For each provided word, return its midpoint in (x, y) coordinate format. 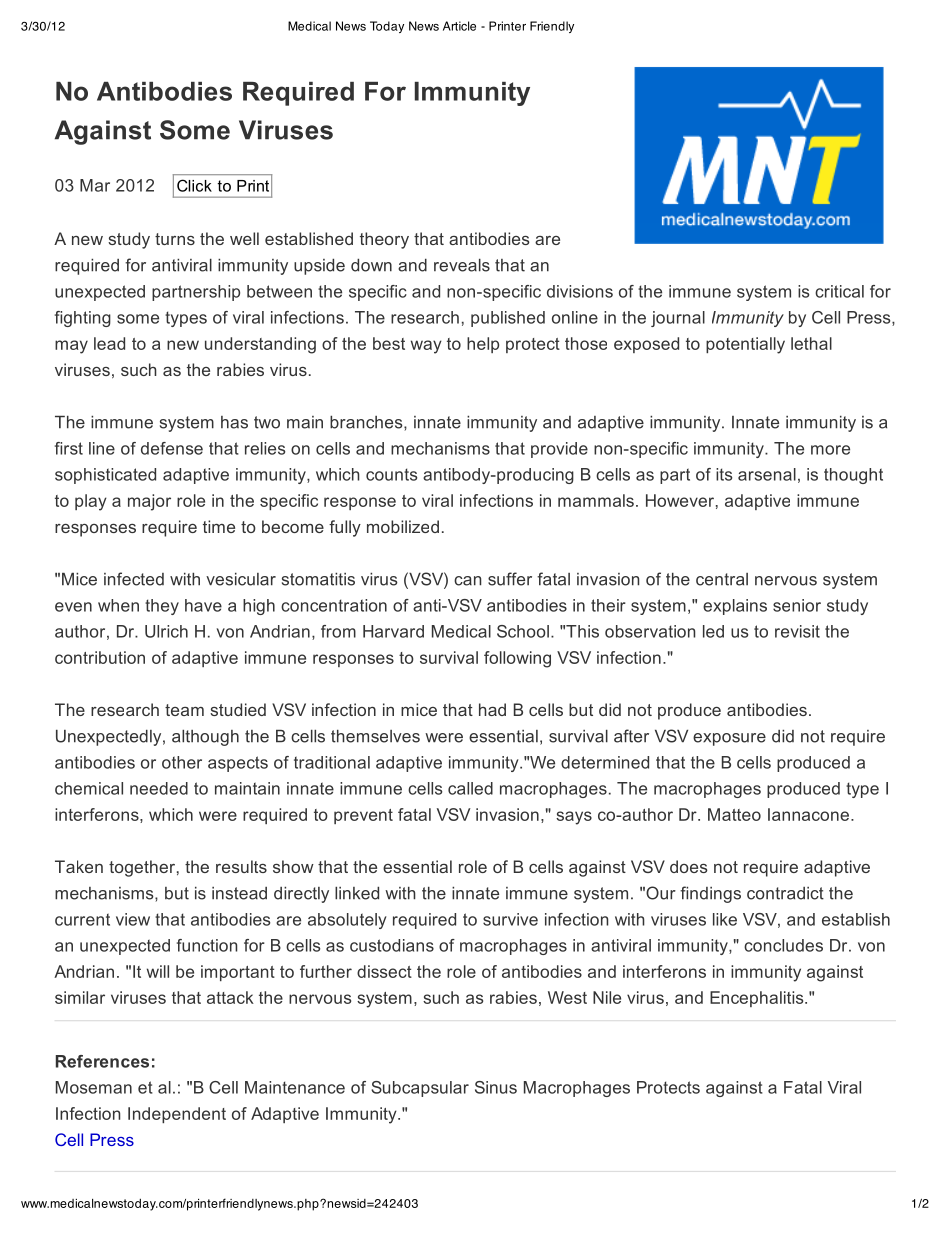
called (470, 788)
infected (134, 579)
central (722, 579)
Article (459, 26)
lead (109, 343)
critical (839, 291)
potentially (745, 345)
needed (159, 788)
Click (194, 185)
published (508, 319)
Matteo (734, 814)
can (467, 581)
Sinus (496, 1087)
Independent (177, 1115)
